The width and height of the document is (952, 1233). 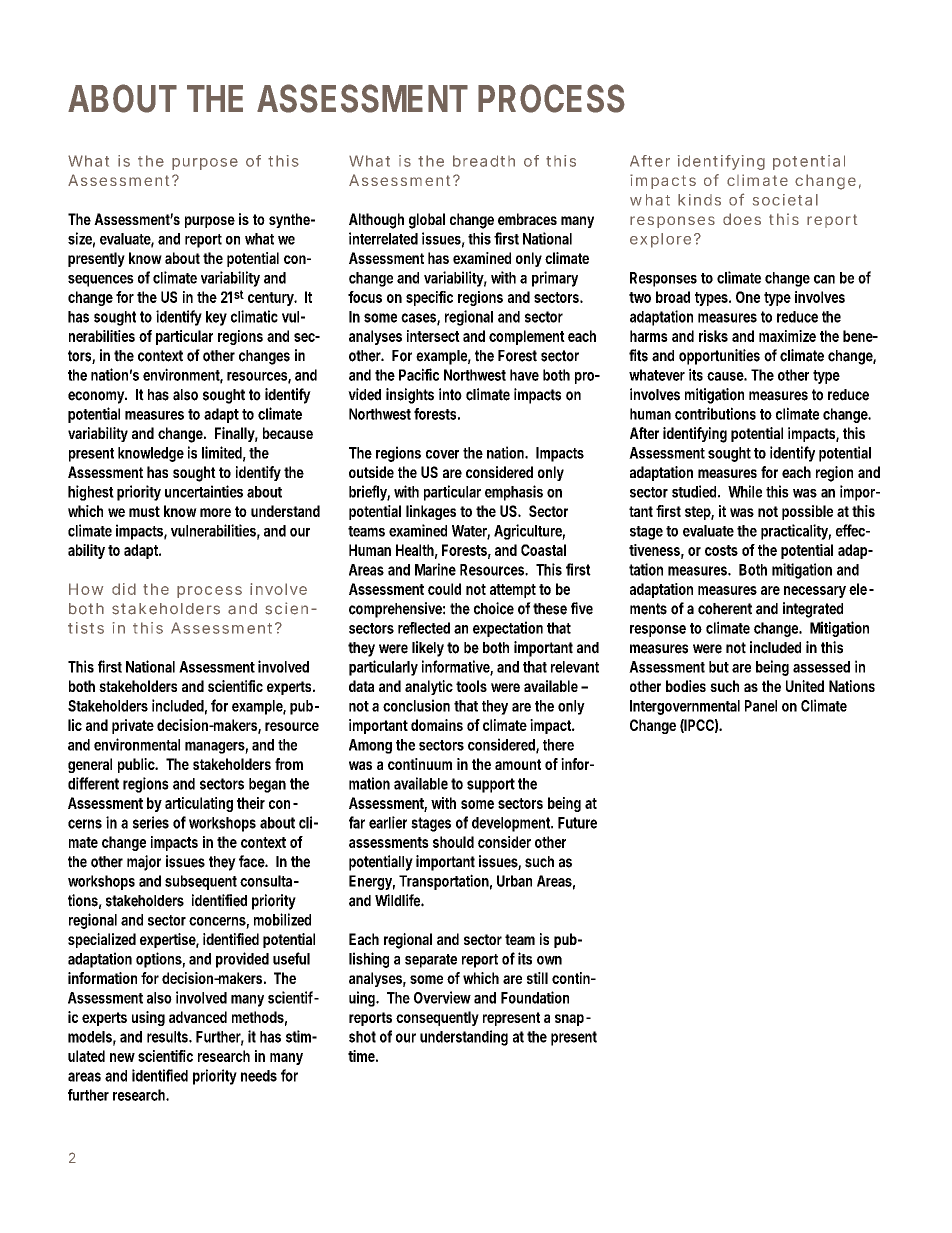 What do you see at coordinates (745, 491) in the document?
I see `While` at bounding box center [745, 491].
